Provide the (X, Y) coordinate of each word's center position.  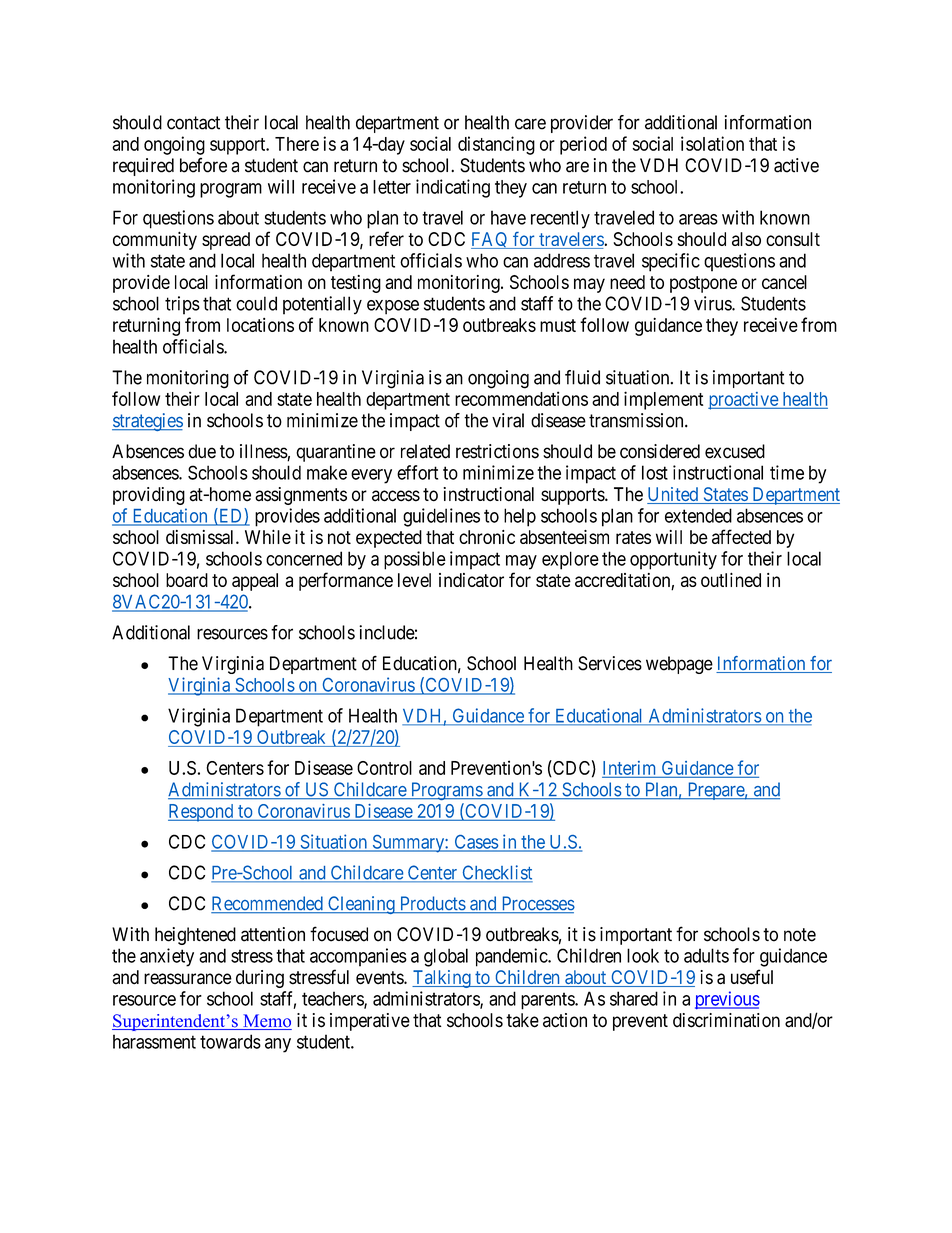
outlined (731, 580)
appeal (255, 582)
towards (230, 1041)
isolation (712, 143)
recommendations (521, 398)
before (203, 165)
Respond (202, 813)
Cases (475, 843)
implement (663, 400)
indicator (471, 580)
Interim (631, 769)
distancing (496, 145)
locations (260, 325)
